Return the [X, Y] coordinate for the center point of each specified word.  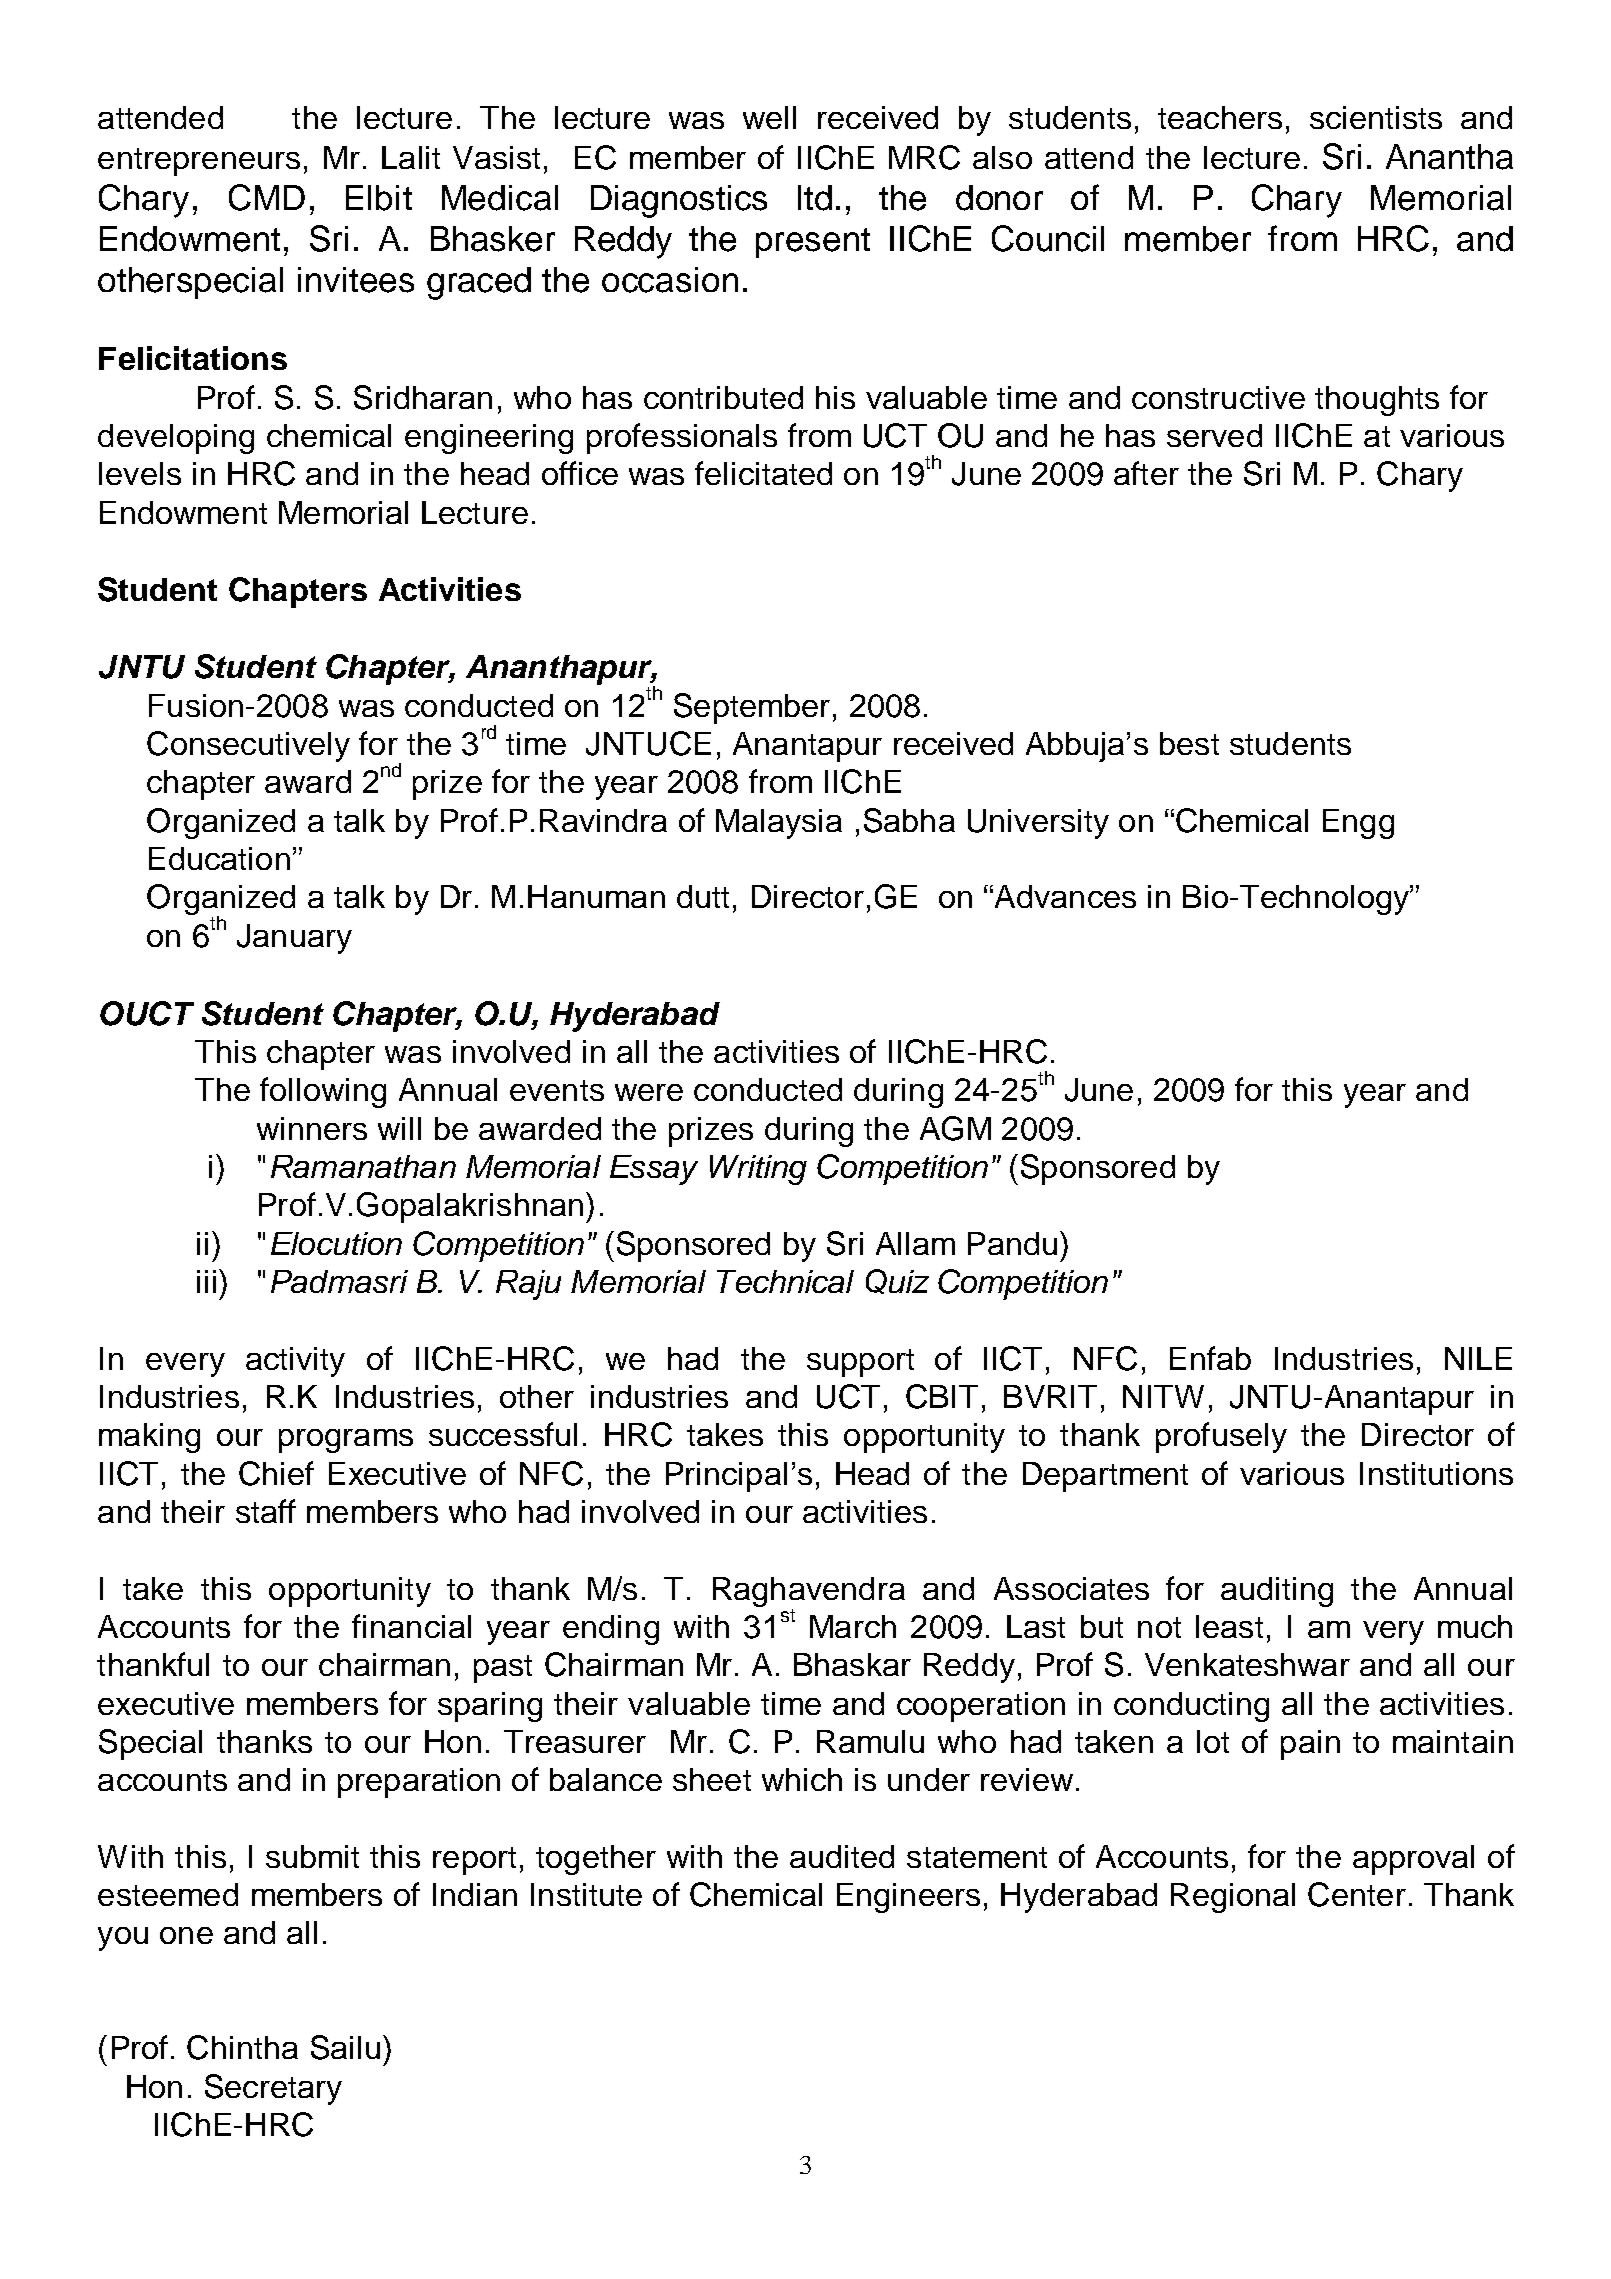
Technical [785, 1281]
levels [140, 473]
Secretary [273, 2089]
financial [411, 1626]
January [294, 939]
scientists [1376, 117]
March [853, 1626]
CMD [267, 197]
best [1189, 743]
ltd [815, 198]
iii [206, 1281]
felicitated [763, 473]
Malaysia [779, 824]
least [1229, 1626]
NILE [1478, 1358]
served [1214, 435]
